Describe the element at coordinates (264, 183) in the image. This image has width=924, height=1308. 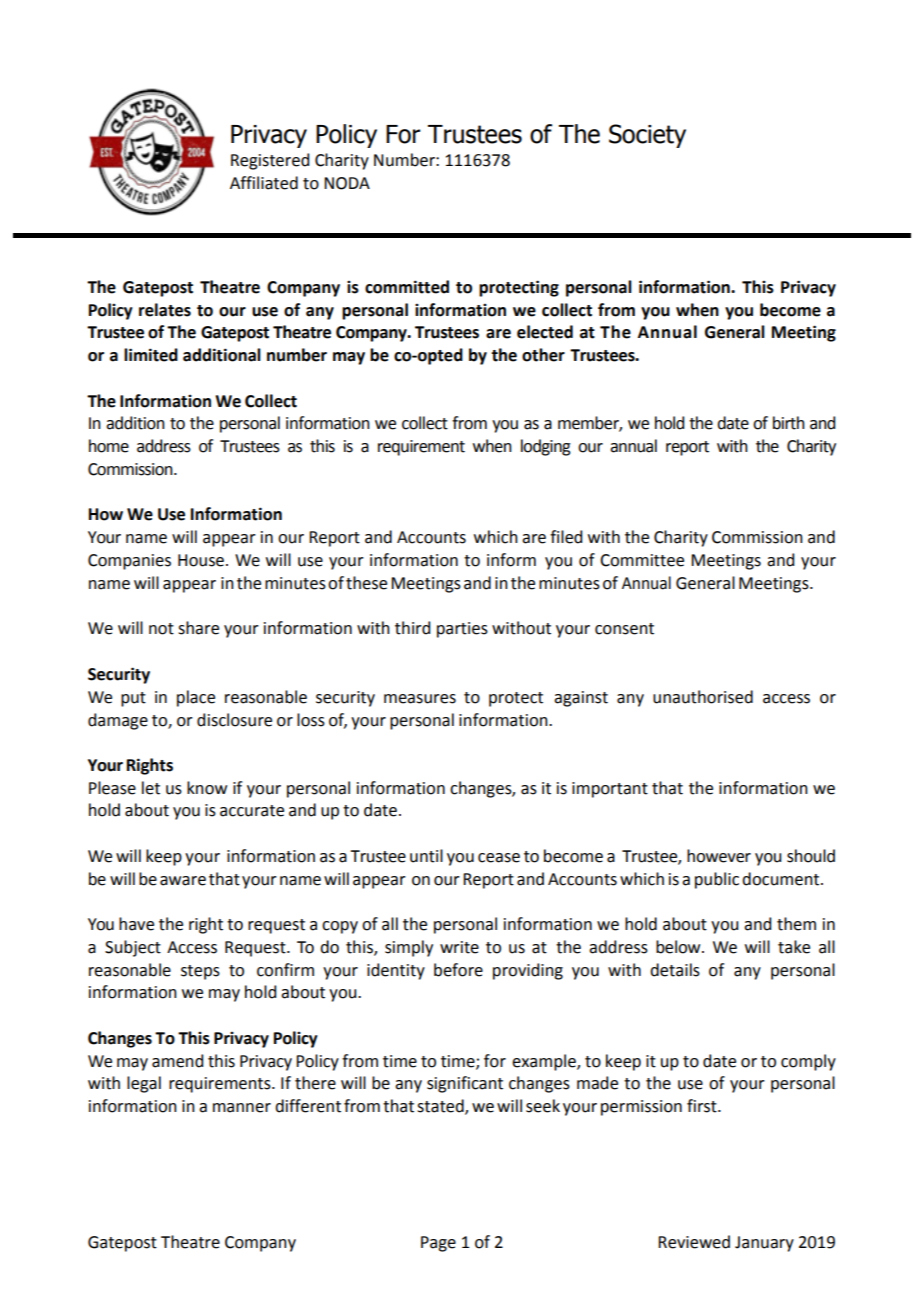
I see `Affiliated` at that location.
